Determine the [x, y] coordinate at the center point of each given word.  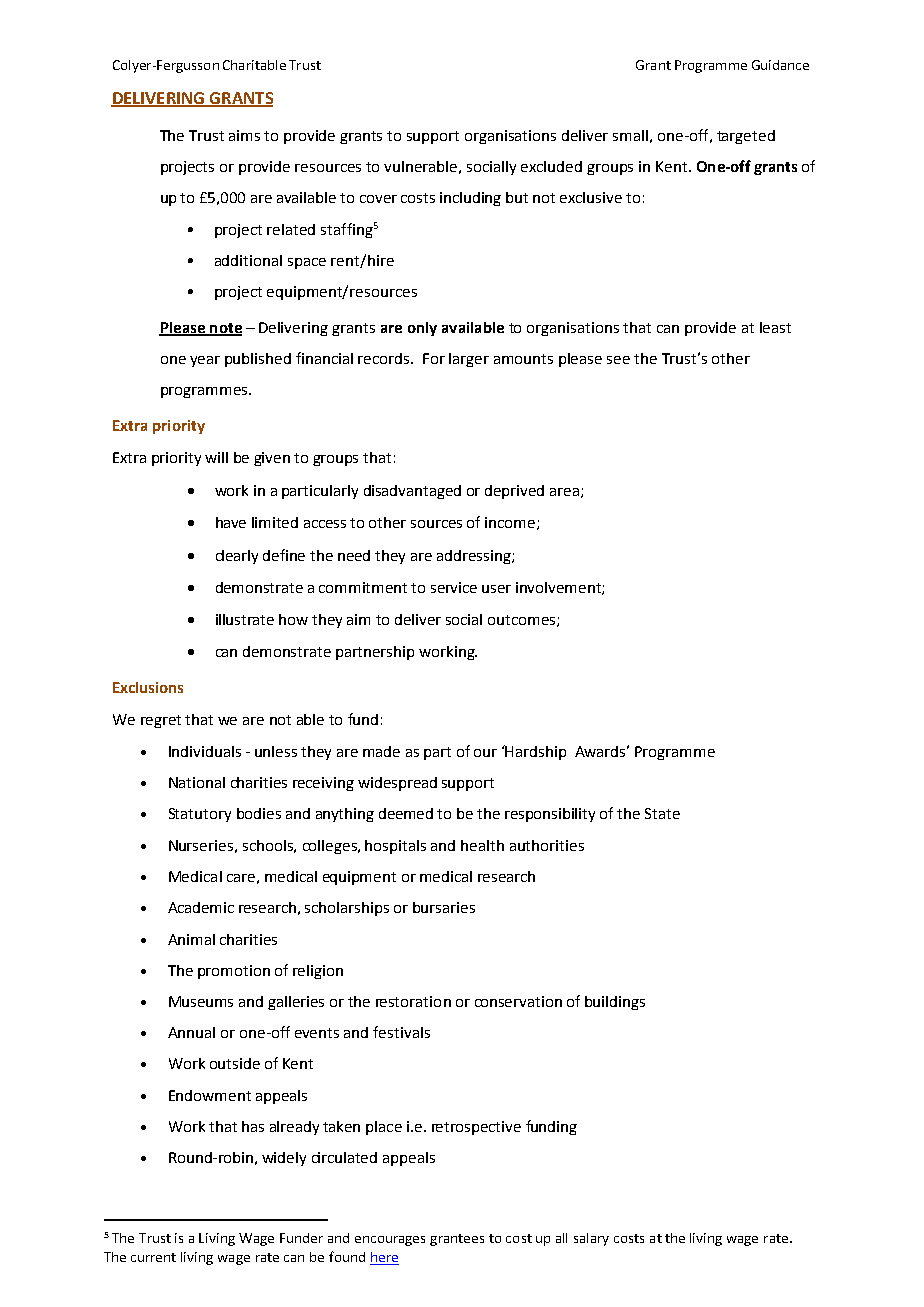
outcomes [523, 621]
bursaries [444, 907]
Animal [191, 939]
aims [244, 135]
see [618, 360]
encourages [390, 1241]
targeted [746, 137]
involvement [559, 588]
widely [284, 1159]
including [470, 199]
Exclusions [148, 687]
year [205, 361]
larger [469, 360]
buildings [615, 1003]
